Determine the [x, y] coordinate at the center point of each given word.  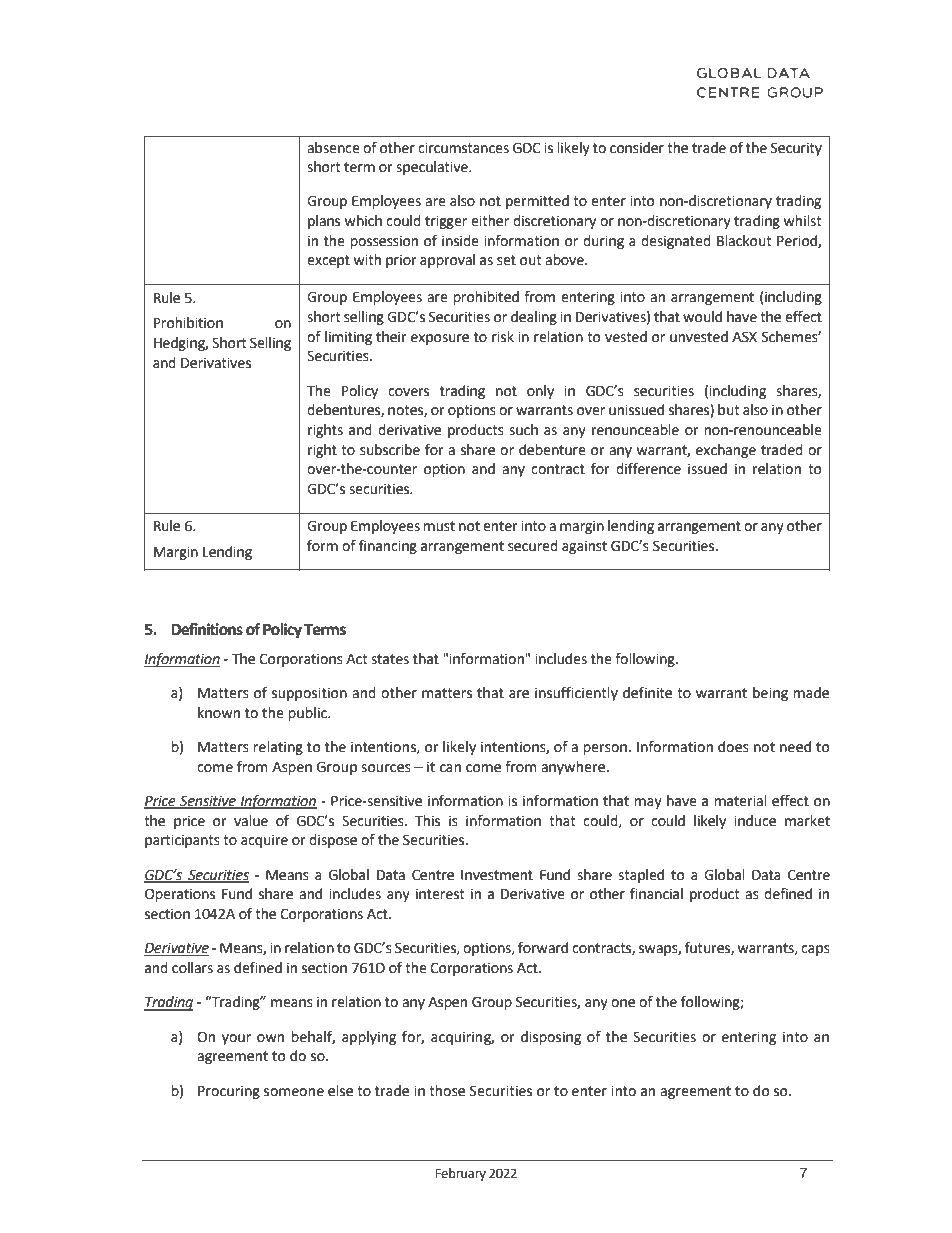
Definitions [207, 629]
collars [192, 968]
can [450, 768]
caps [815, 950]
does [733, 747]
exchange [726, 451]
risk [503, 337]
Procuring [229, 1092]
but [729, 410]
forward [543, 948]
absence [333, 148]
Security [796, 149]
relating [278, 748]
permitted [537, 202]
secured [533, 546]
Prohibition [188, 323]
